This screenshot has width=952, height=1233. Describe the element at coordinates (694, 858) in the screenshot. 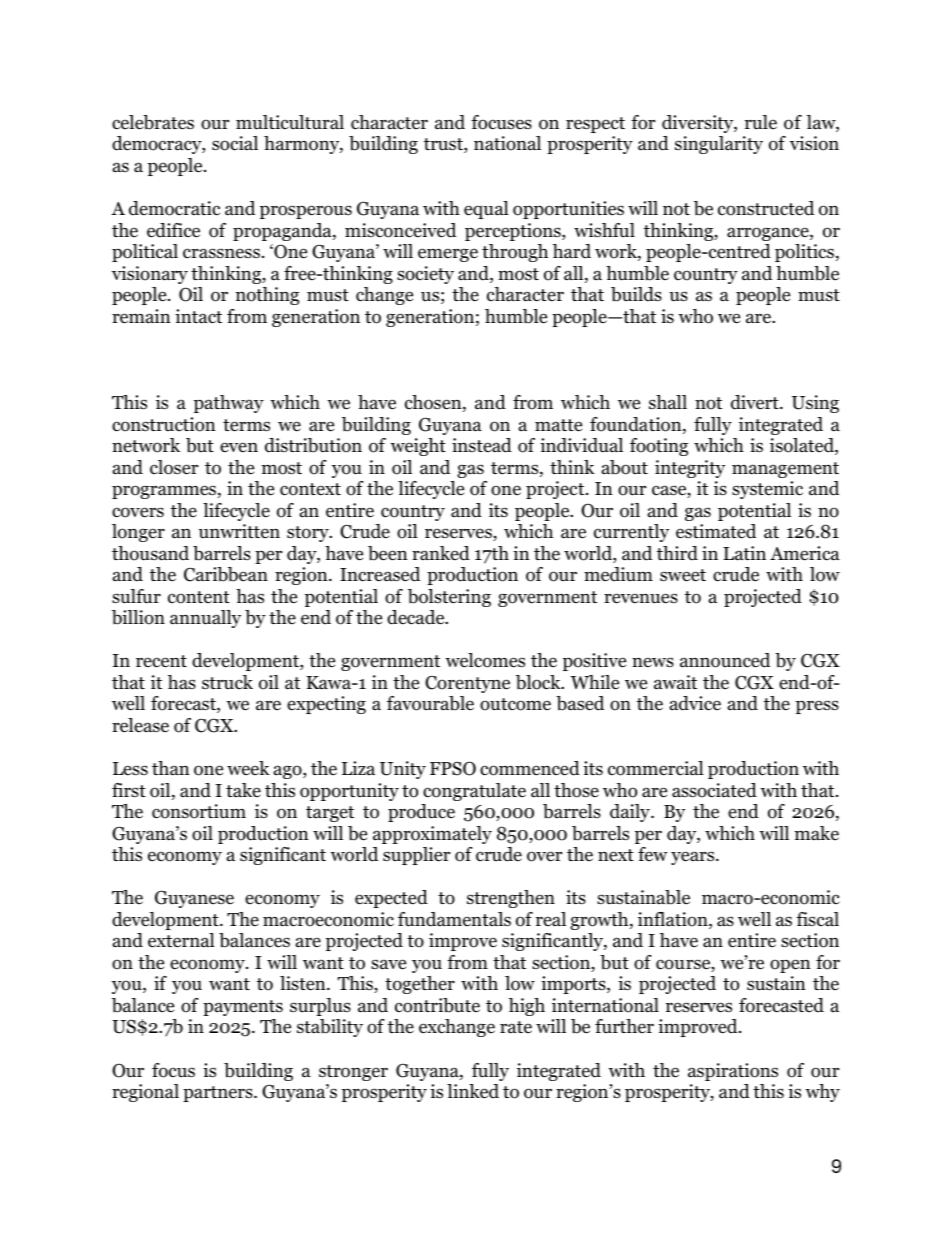

I see `years` at that location.
